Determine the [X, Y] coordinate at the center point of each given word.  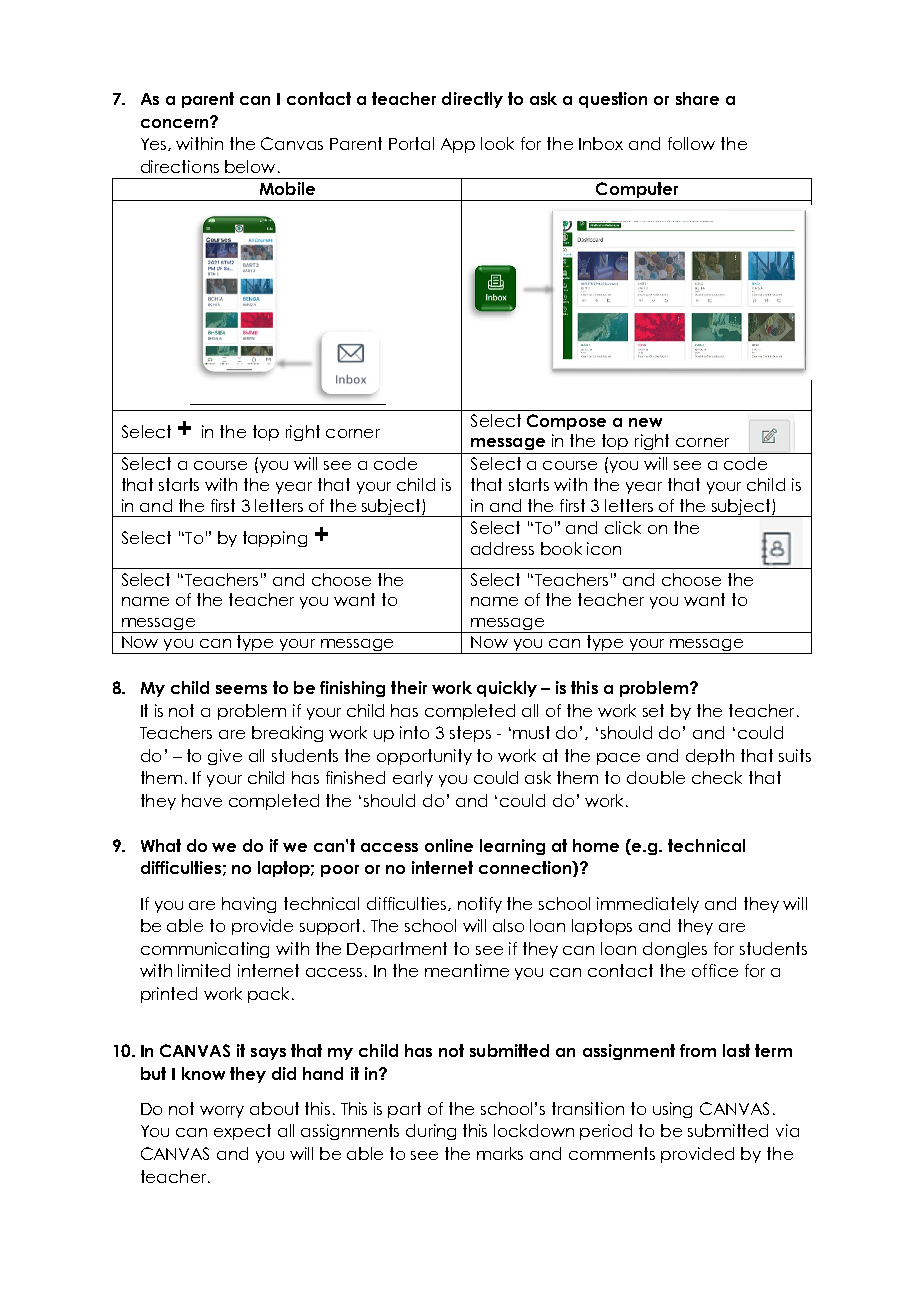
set [653, 710]
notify [480, 905]
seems [241, 689]
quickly [507, 689]
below [250, 166]
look [497, 143]
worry [222, 1112]
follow [691, 143]
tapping [275, 539]
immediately [648, 905]
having [249, 905]
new [645, 422]
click [623, 527]
